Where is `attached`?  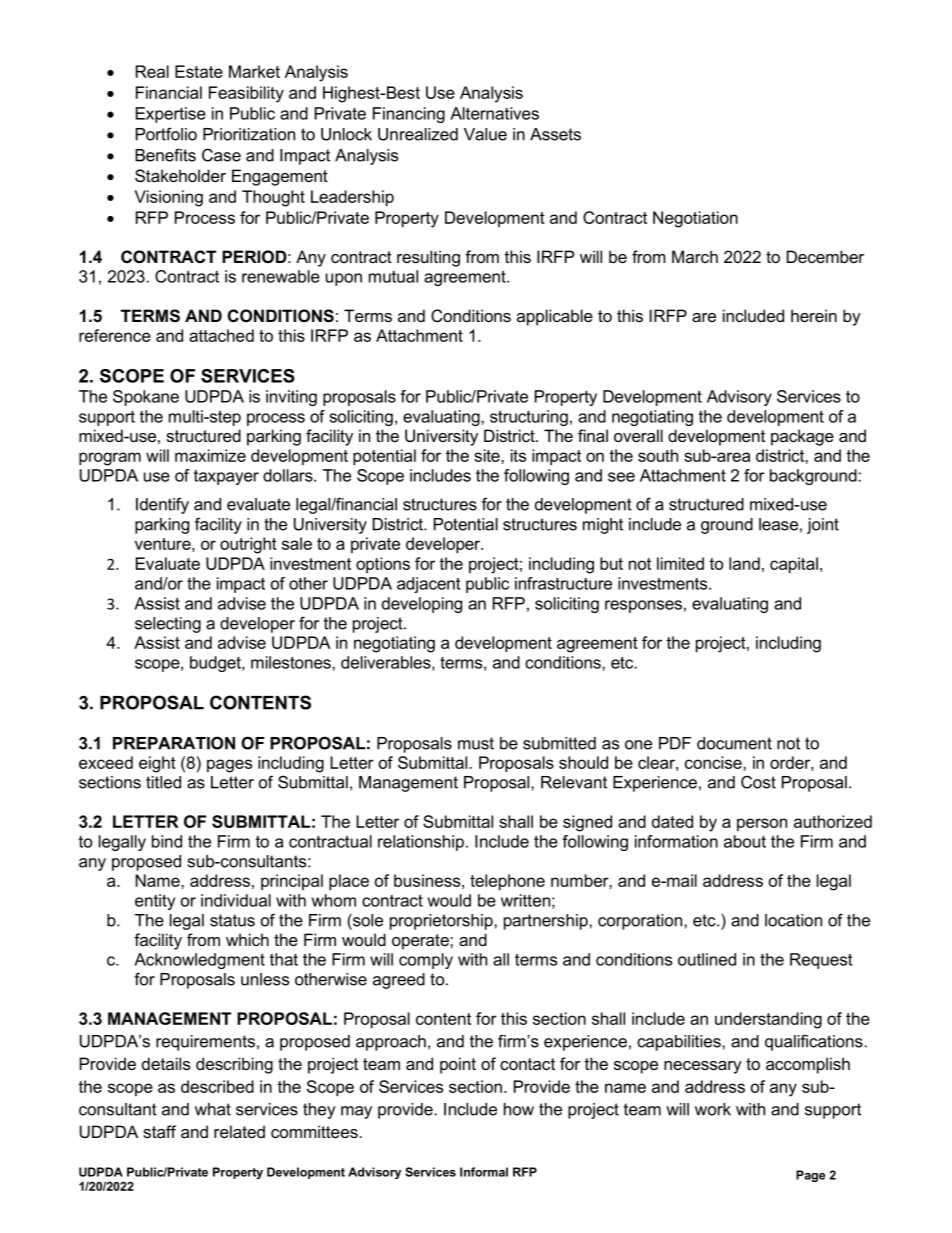
attached is located at coordinates (221, 335).
